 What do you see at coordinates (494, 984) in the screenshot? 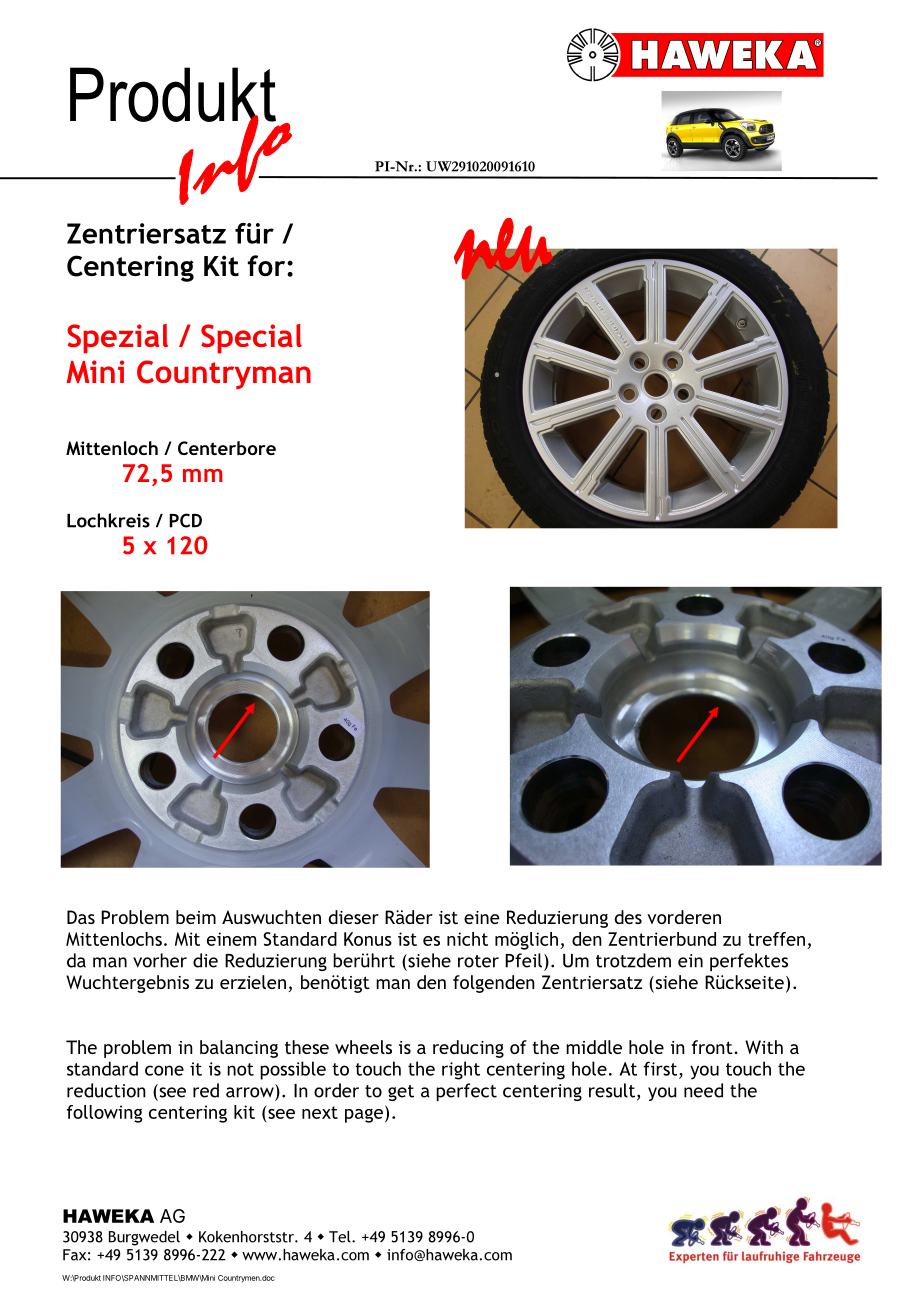
I see `folgenden` at bounding box center [494, 984].
